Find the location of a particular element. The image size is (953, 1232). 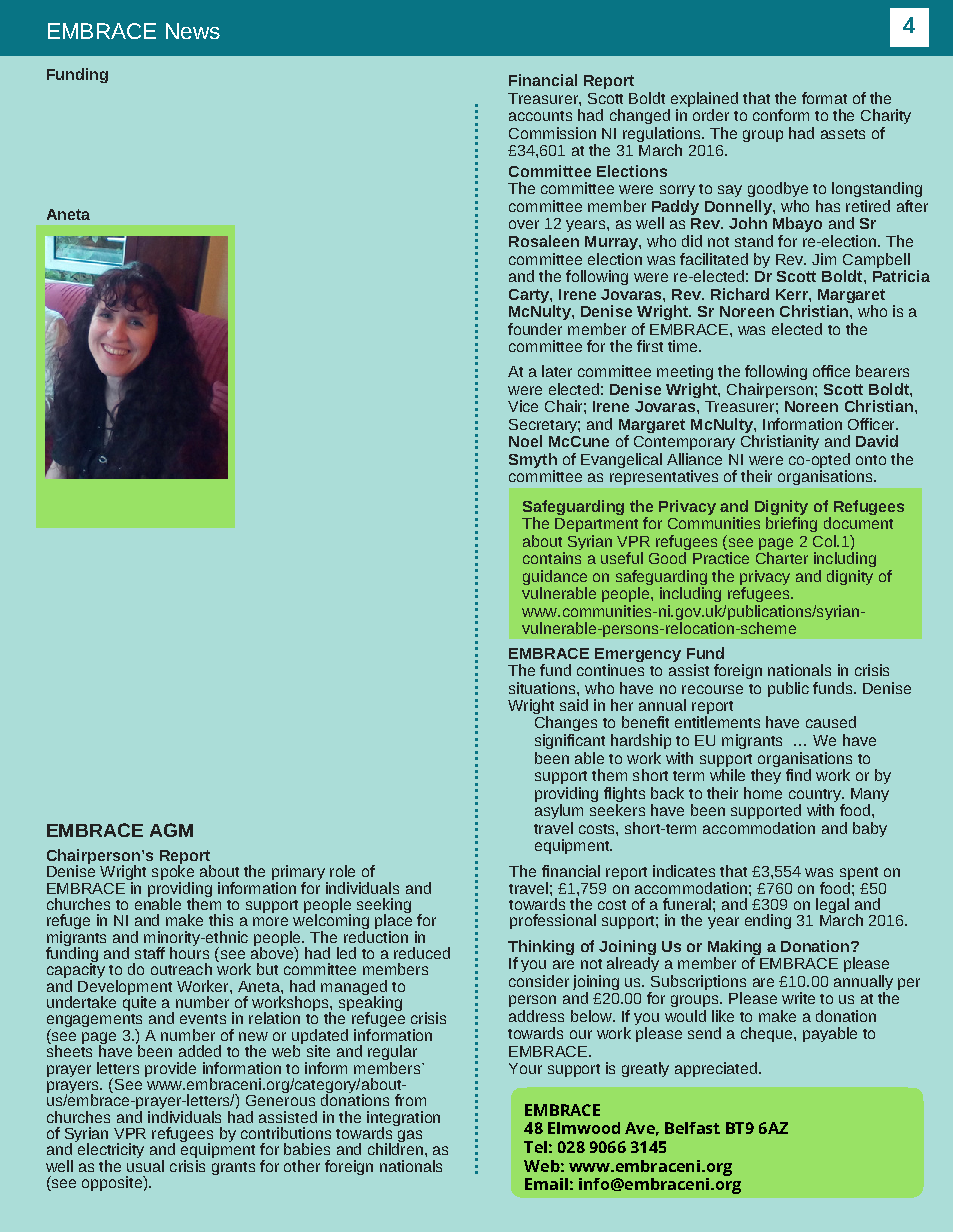

News is located at coordinates (193, 31).
